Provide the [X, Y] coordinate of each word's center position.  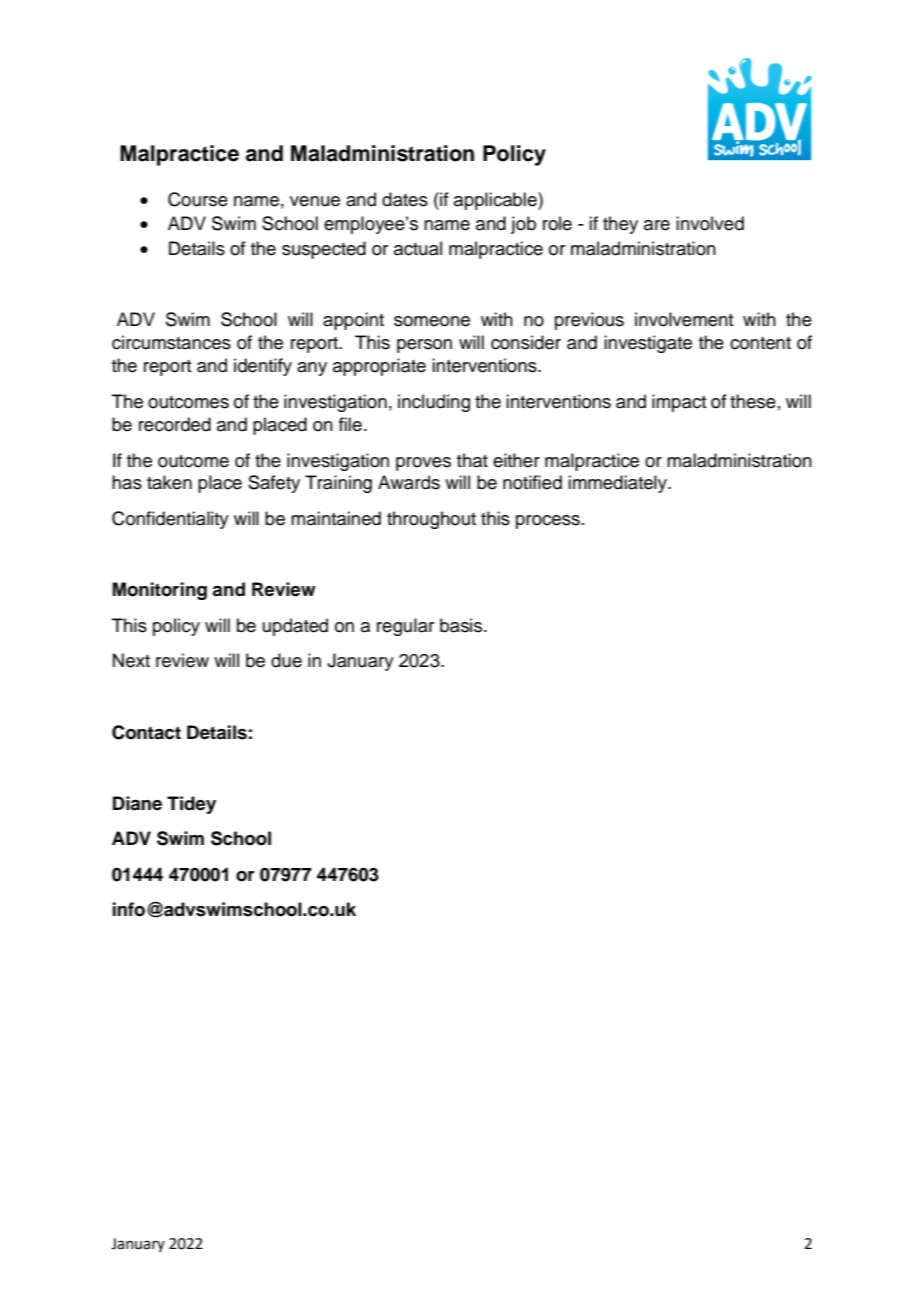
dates [405, 199]
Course [198, 199]
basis [462, 625]
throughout [431, 520]
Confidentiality [170, 520]
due [286, 660]
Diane [137, 803]
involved [710, 223]
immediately [618, 484]
